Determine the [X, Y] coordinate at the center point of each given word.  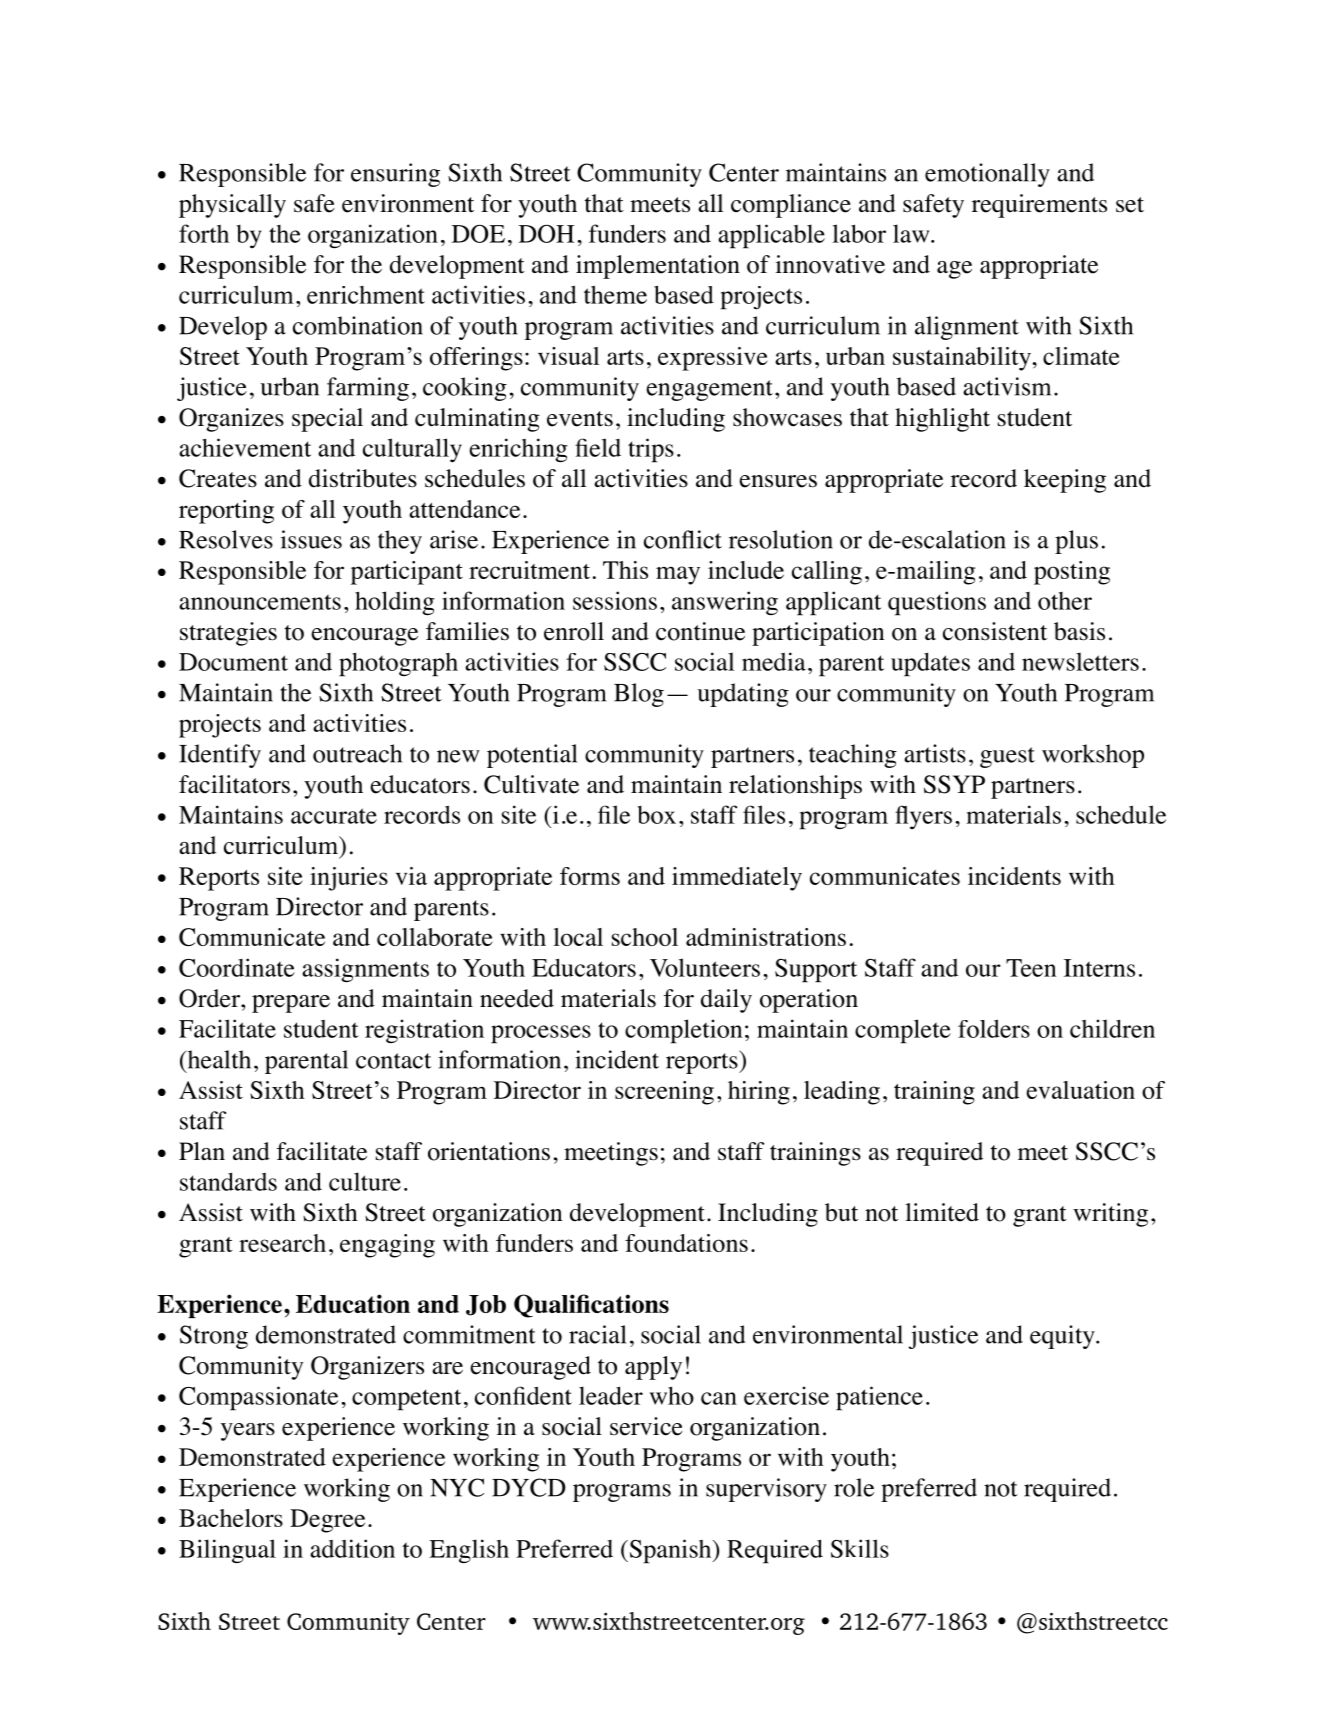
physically [232, 206]
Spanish [670, 1551]
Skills [860, 1548]
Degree [327, 1521]
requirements [1039, 206]
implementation [658, 267]
